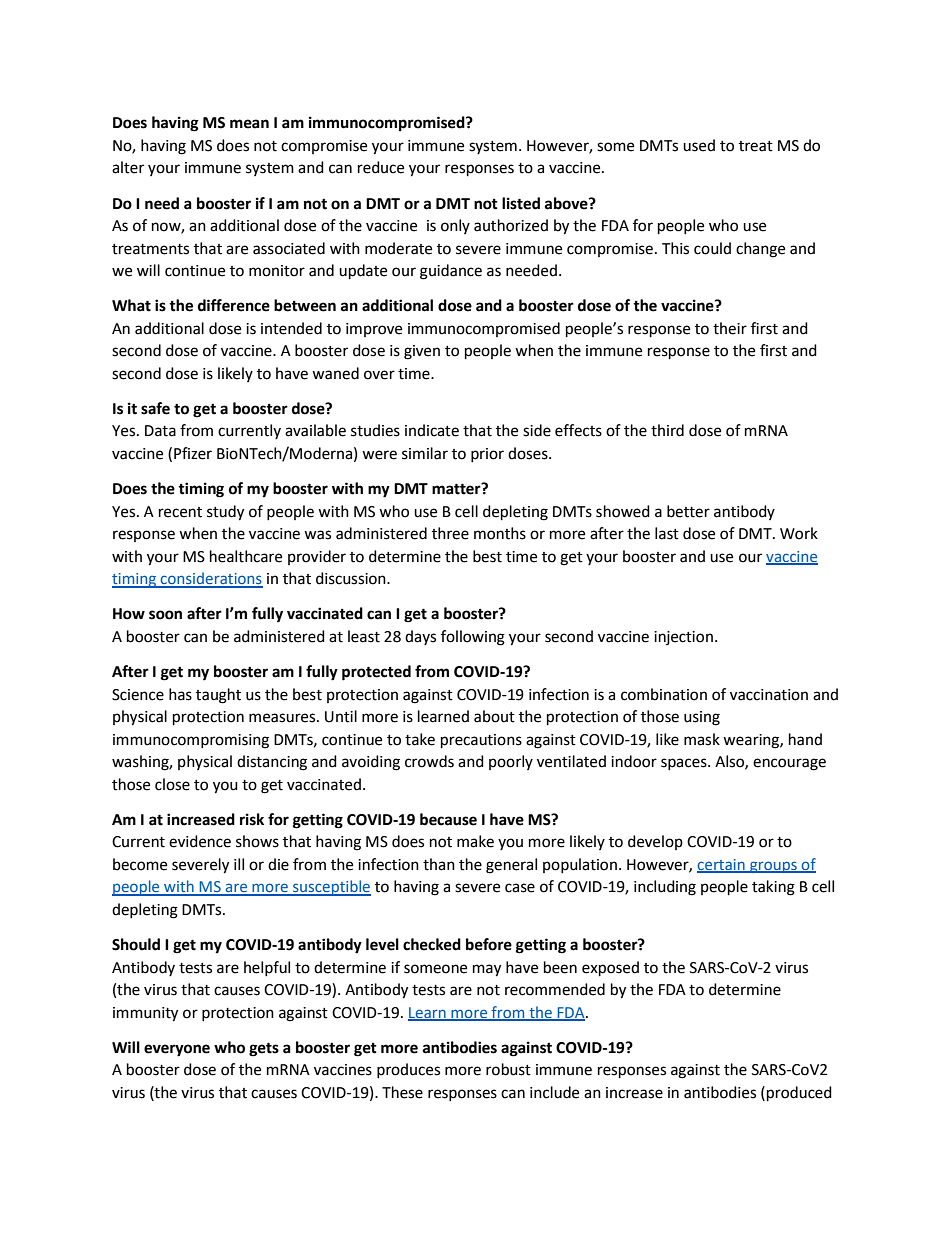 This screenshot has height=1233, width=952. I want to click on precautions, so click(481, 741).
